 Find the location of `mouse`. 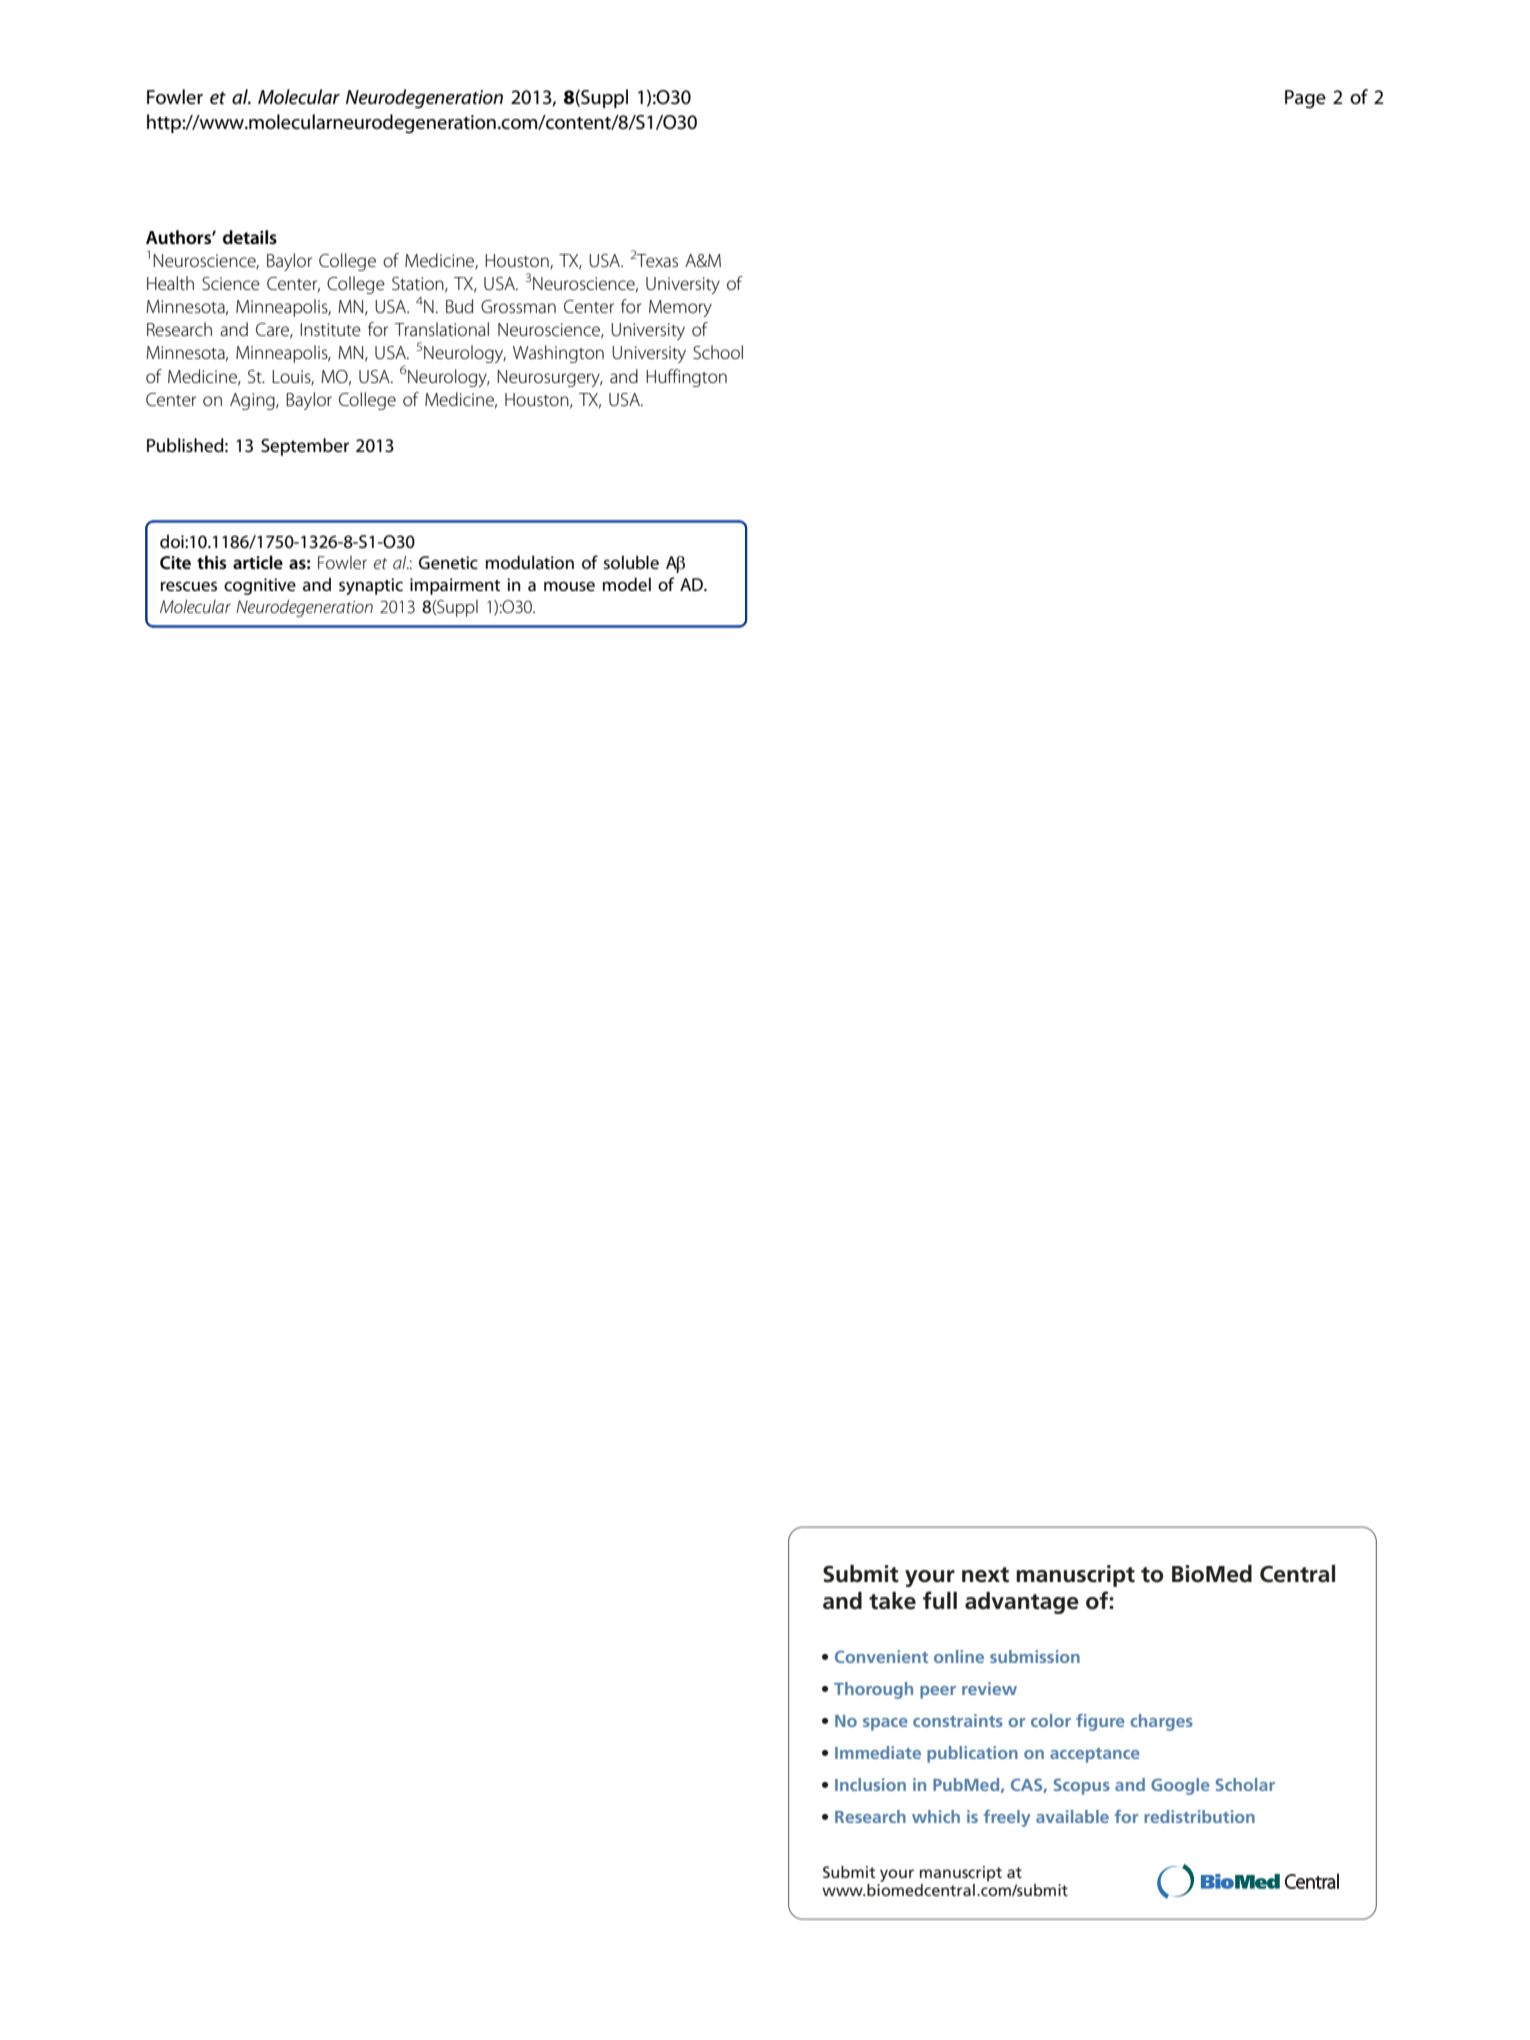

mouse is located at coordinates (569, 586).
